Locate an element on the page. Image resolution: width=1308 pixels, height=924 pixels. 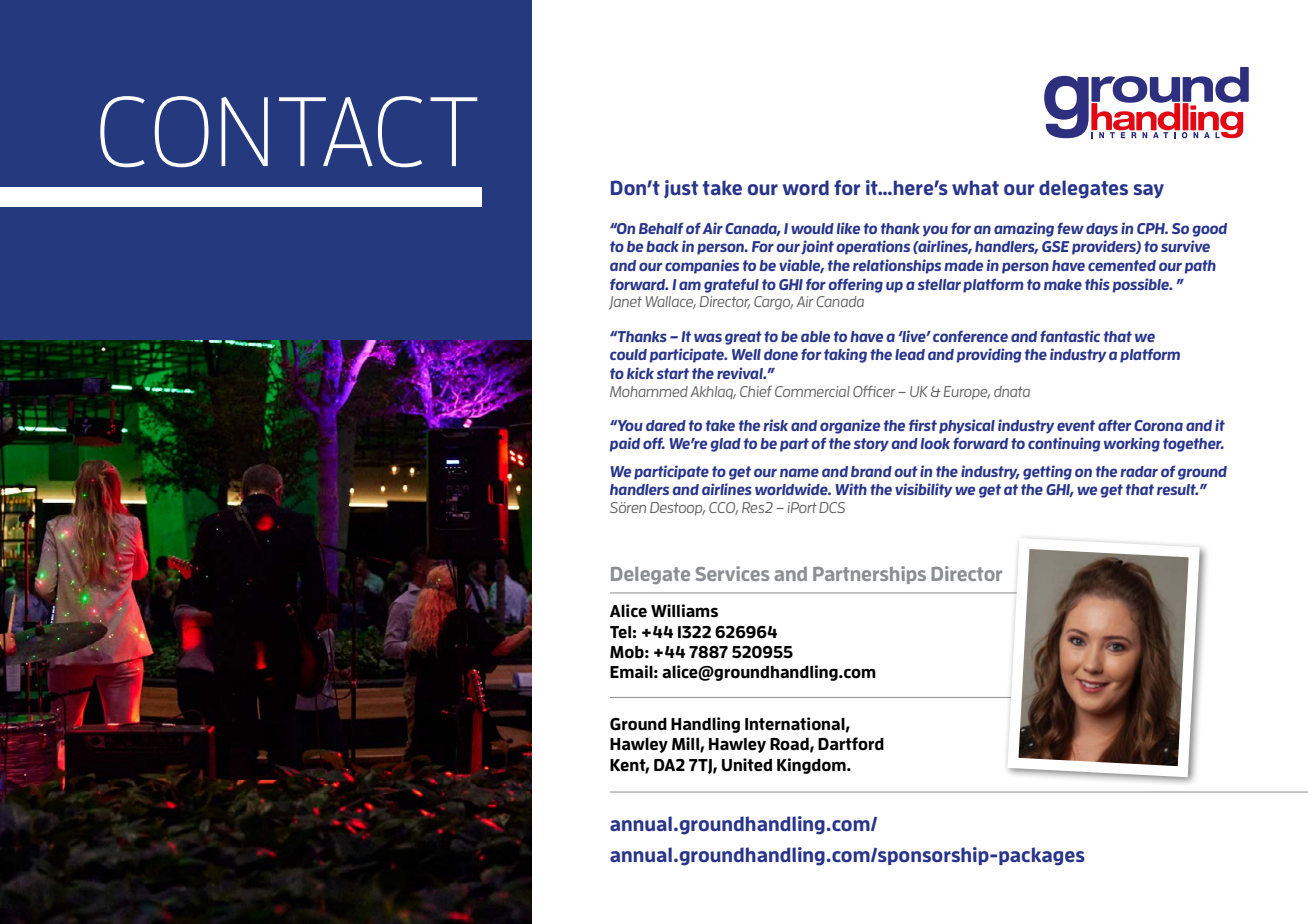
say is located at coordinates (1149, 191).
